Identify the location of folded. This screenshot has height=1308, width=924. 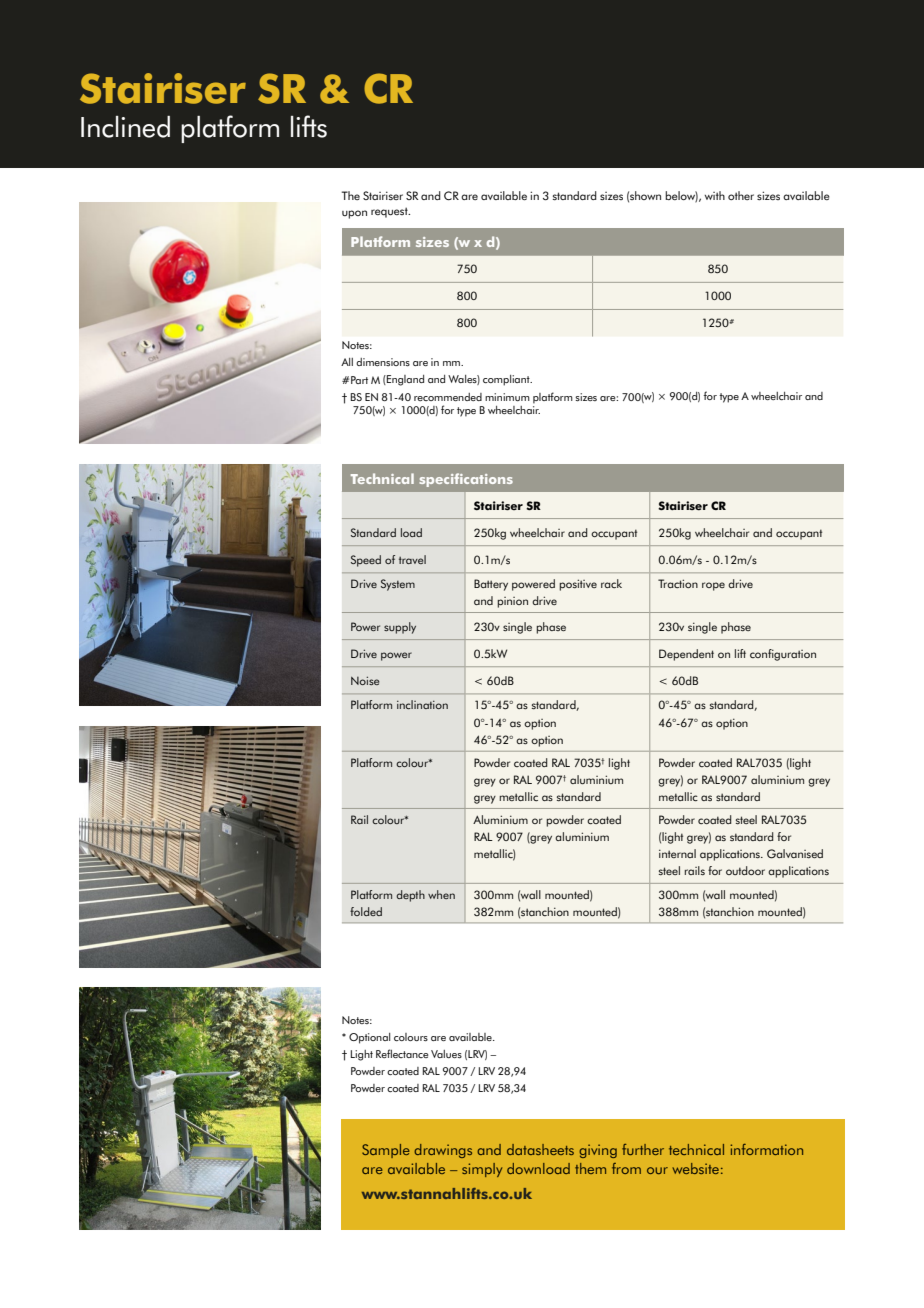
(366, 911).
